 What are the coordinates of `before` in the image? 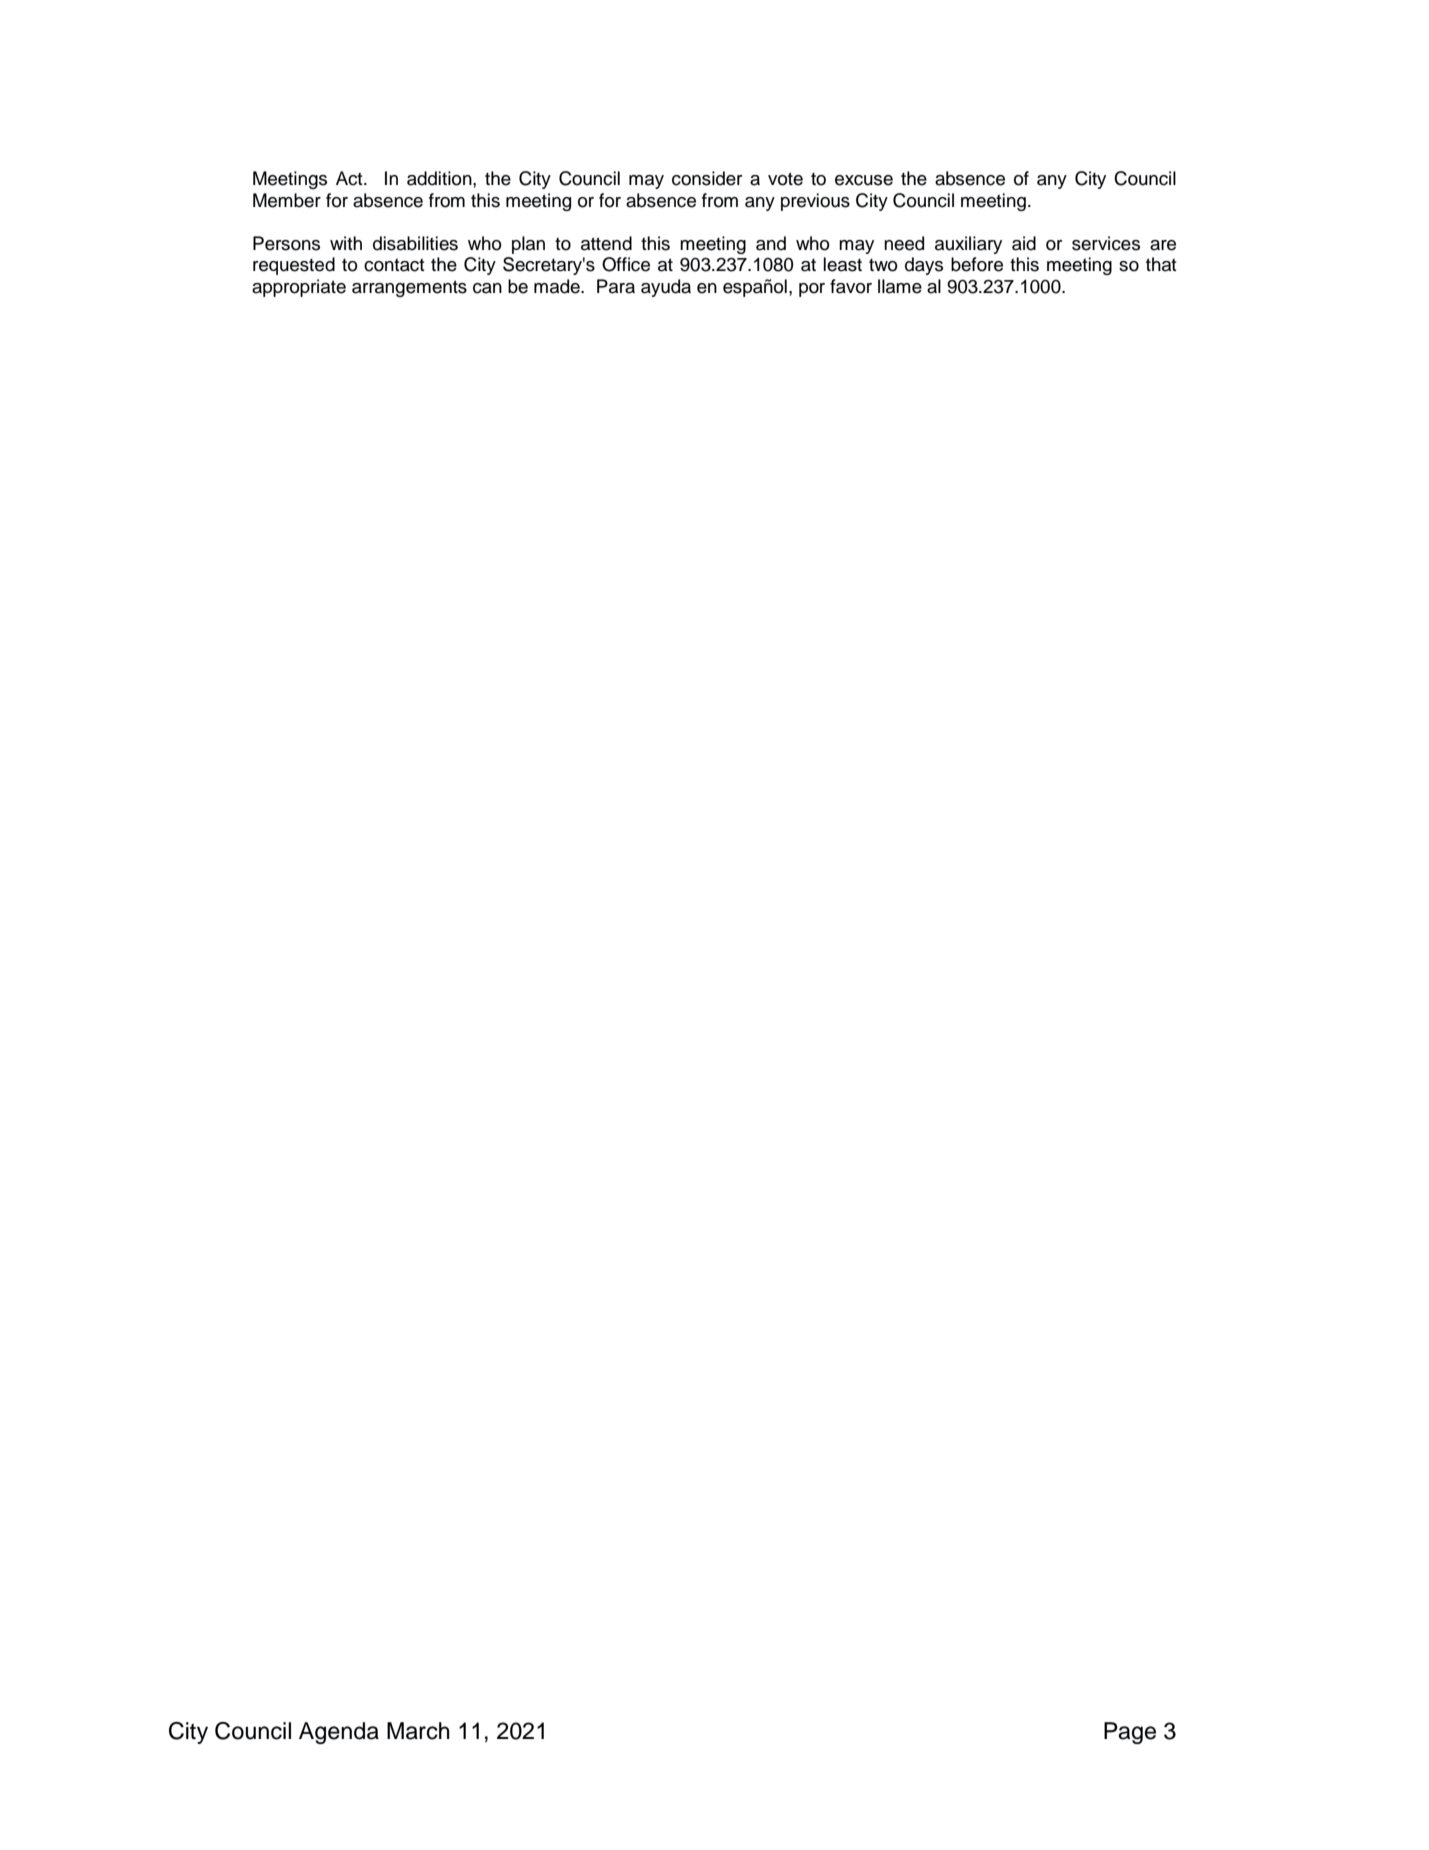 It's located at (977, 264).
